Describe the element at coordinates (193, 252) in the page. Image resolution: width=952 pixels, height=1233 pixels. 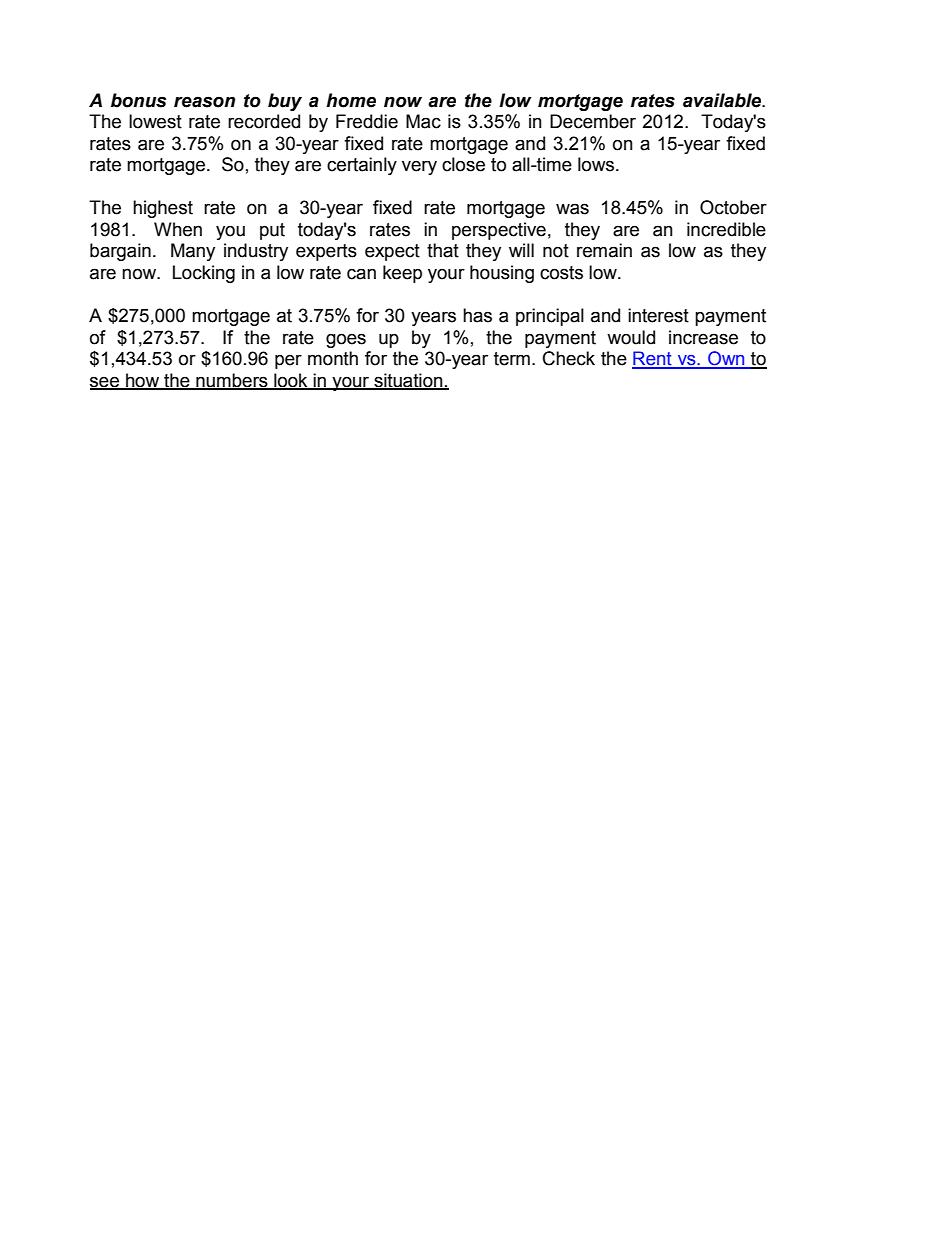
I see `Many` at that location.
